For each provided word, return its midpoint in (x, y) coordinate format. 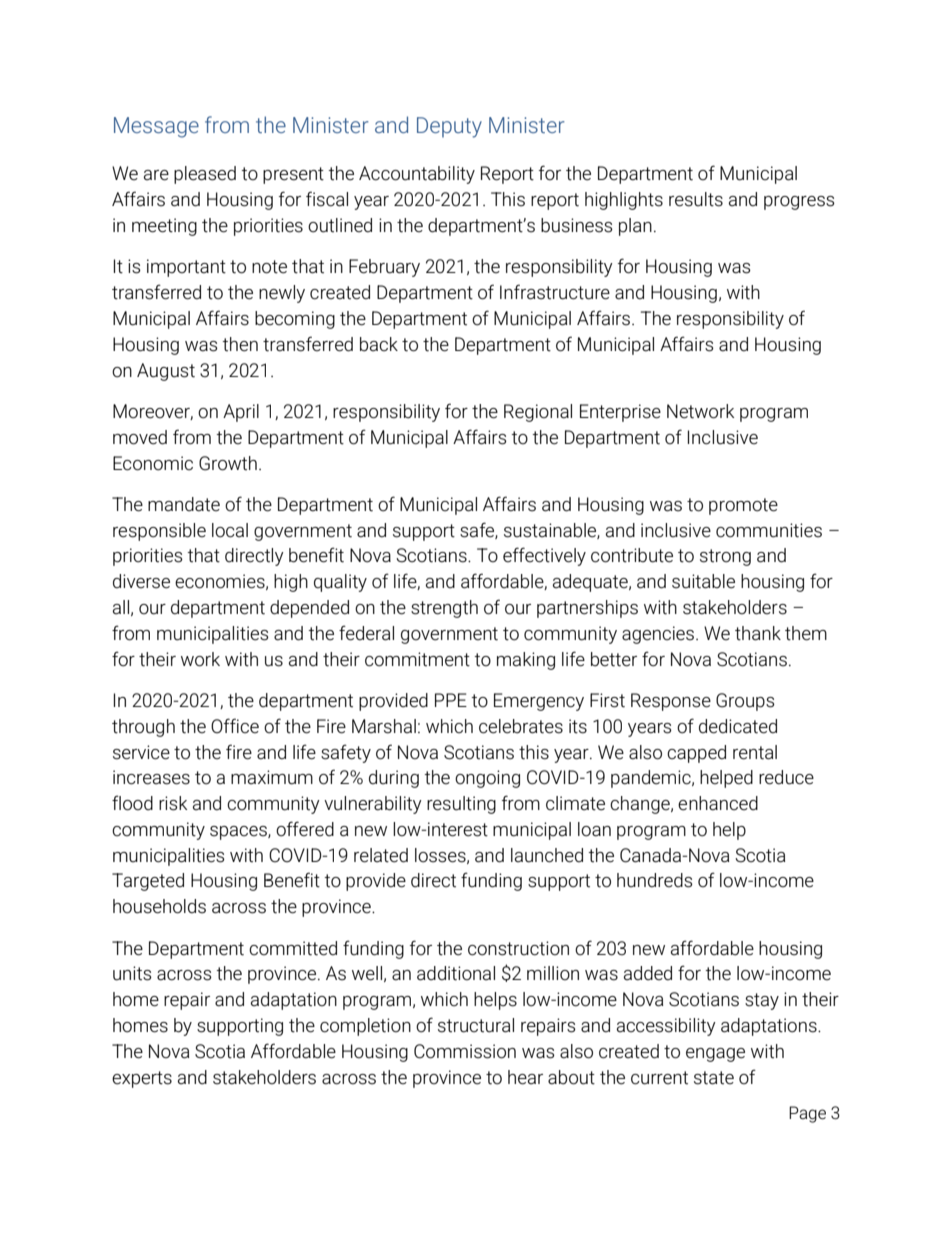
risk (173, 803)
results (696, 199)
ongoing (487, 779)
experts (142, 1079)
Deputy (449, 127)
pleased (205, 175)
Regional (538, 413)
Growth (228, 463)
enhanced (718, 803)
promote (743, 506)
